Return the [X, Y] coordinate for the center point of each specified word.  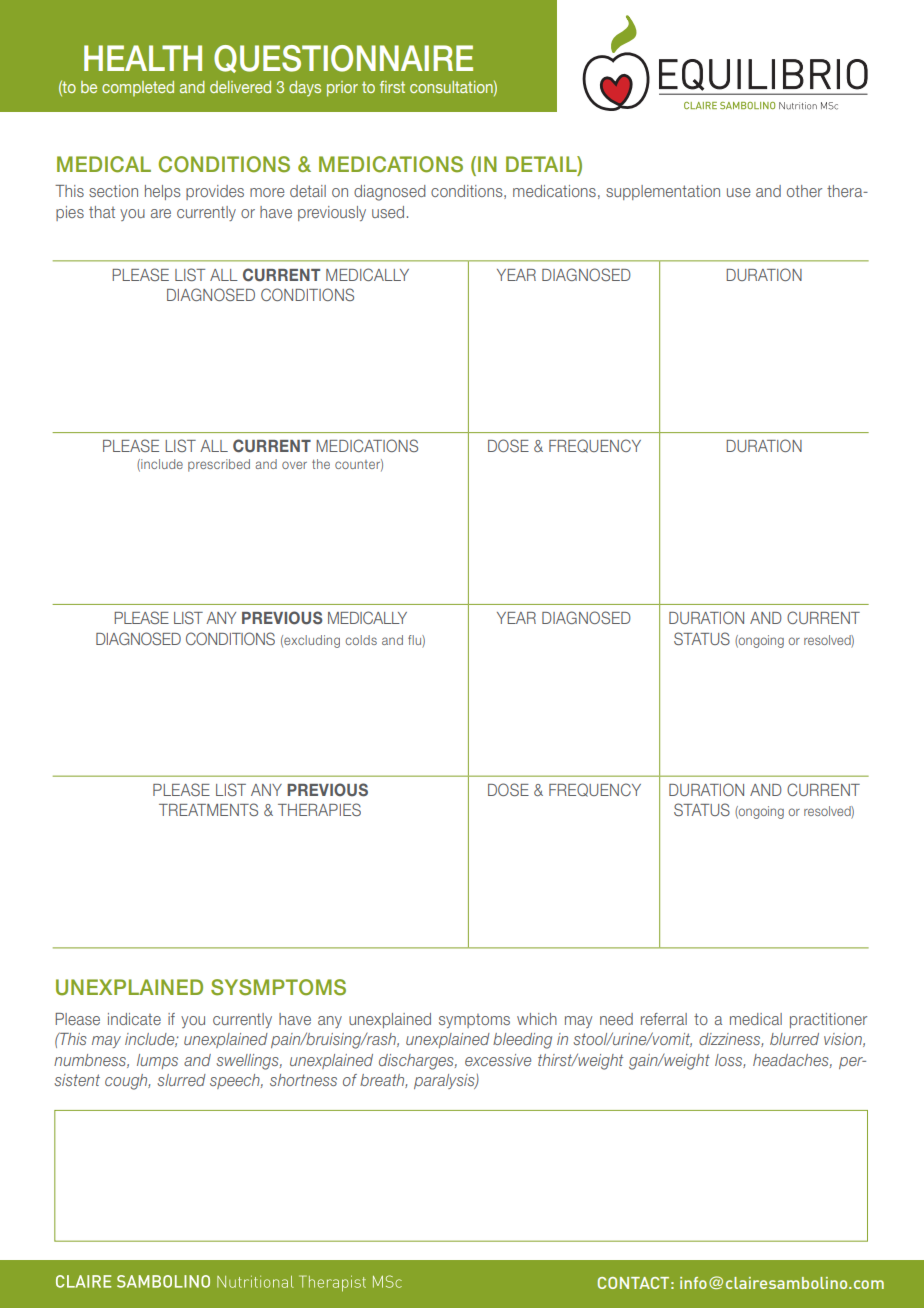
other [804, 191]
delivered [240, 87]
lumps [157, 1061]
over [294, 465]
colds [361, 640]
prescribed [219, 465]
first [392, 87]
